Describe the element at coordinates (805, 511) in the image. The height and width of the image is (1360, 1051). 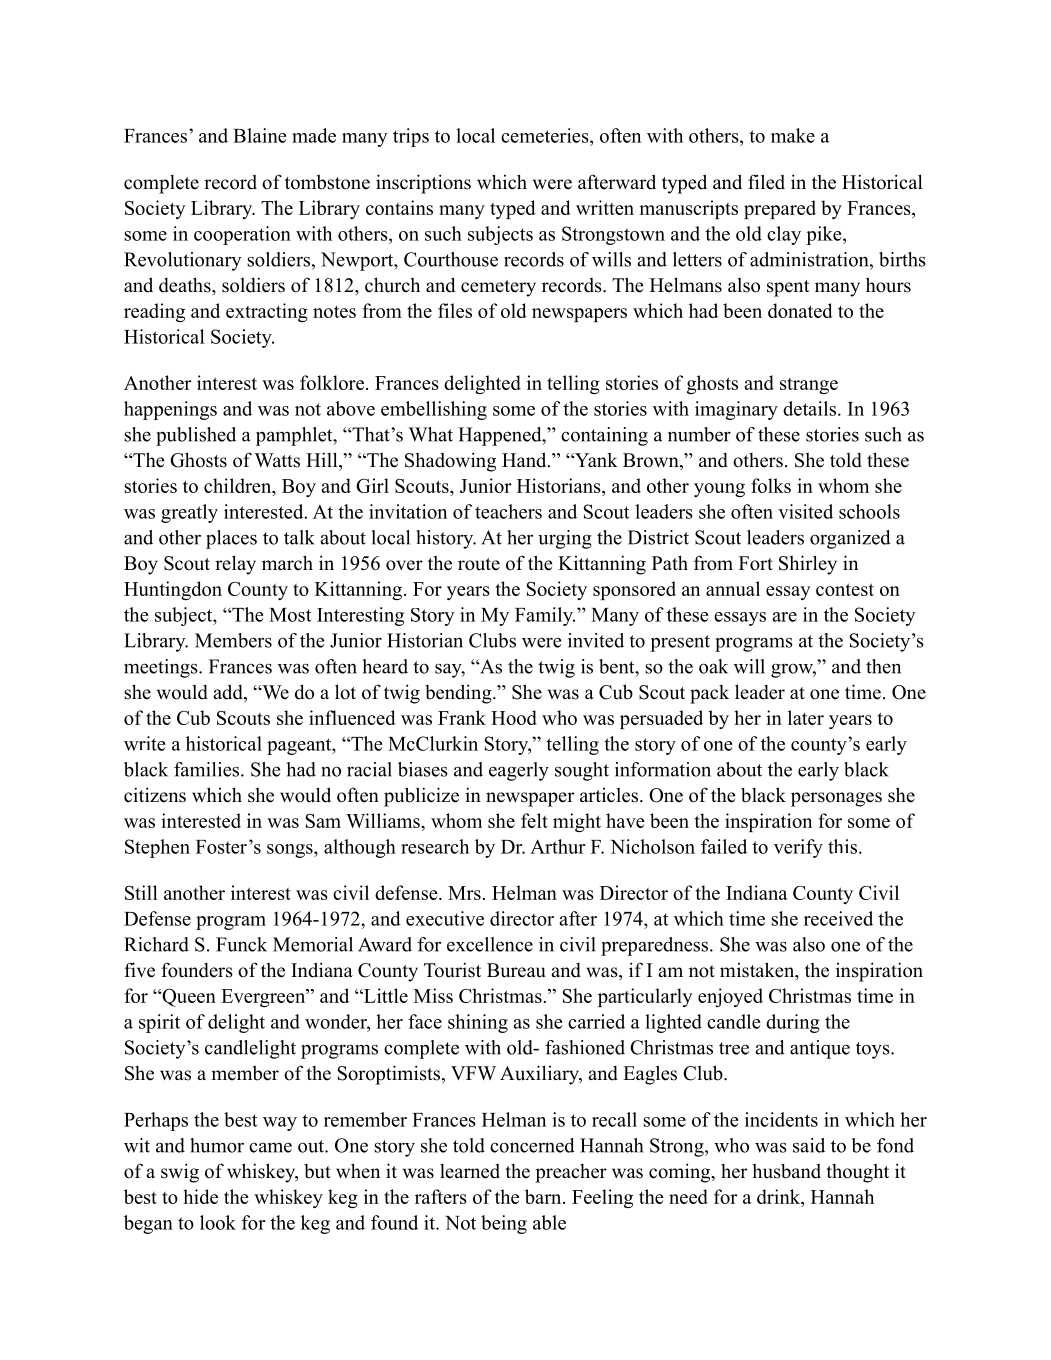
I see `visited` at that location.
